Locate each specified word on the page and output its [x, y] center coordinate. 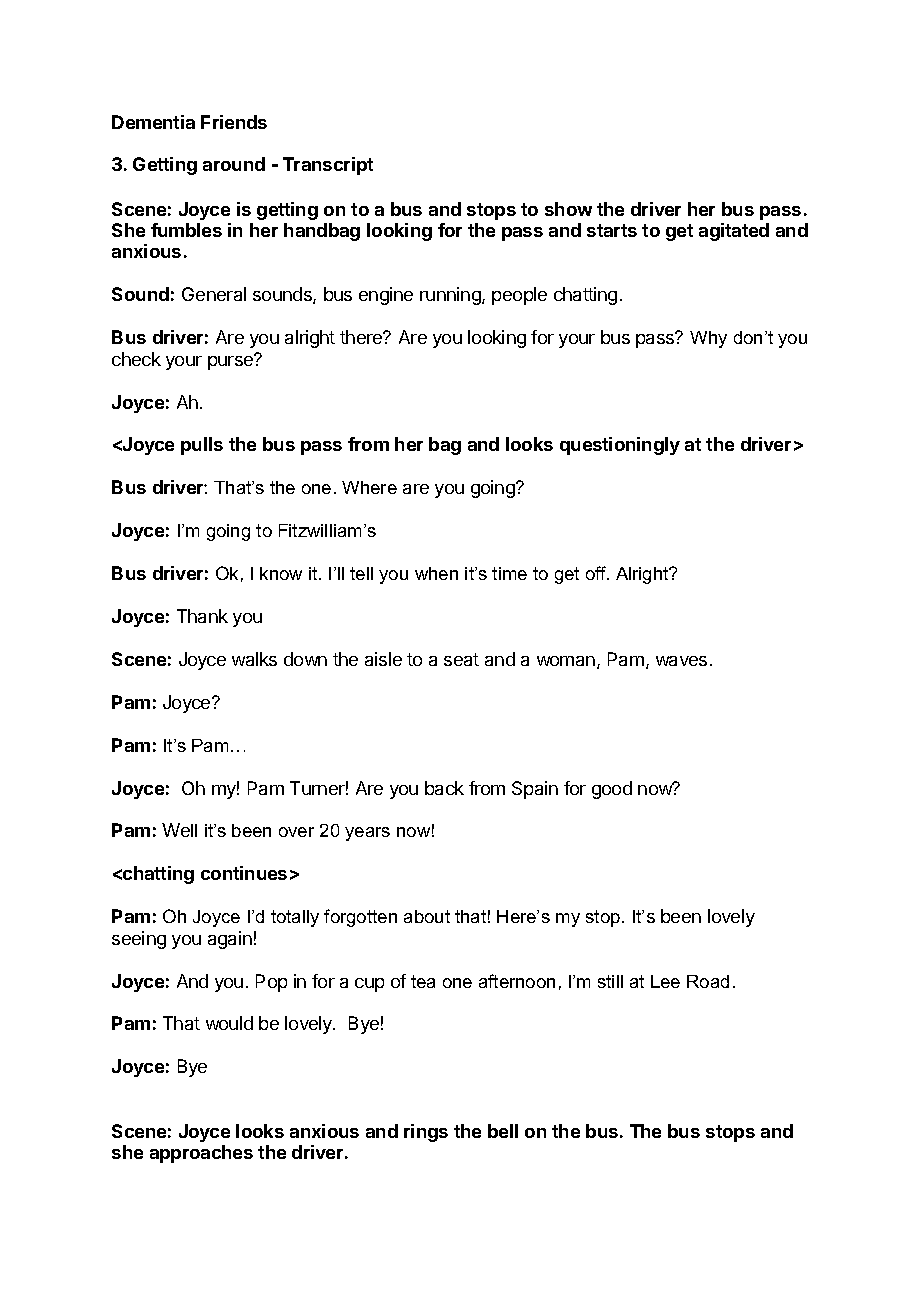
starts [612, 230]
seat [461, 659]
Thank [202, 616]
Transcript [328, 166]
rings [426, 1133]
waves [681, 661]
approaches [201, 1154]
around [234, 164]
